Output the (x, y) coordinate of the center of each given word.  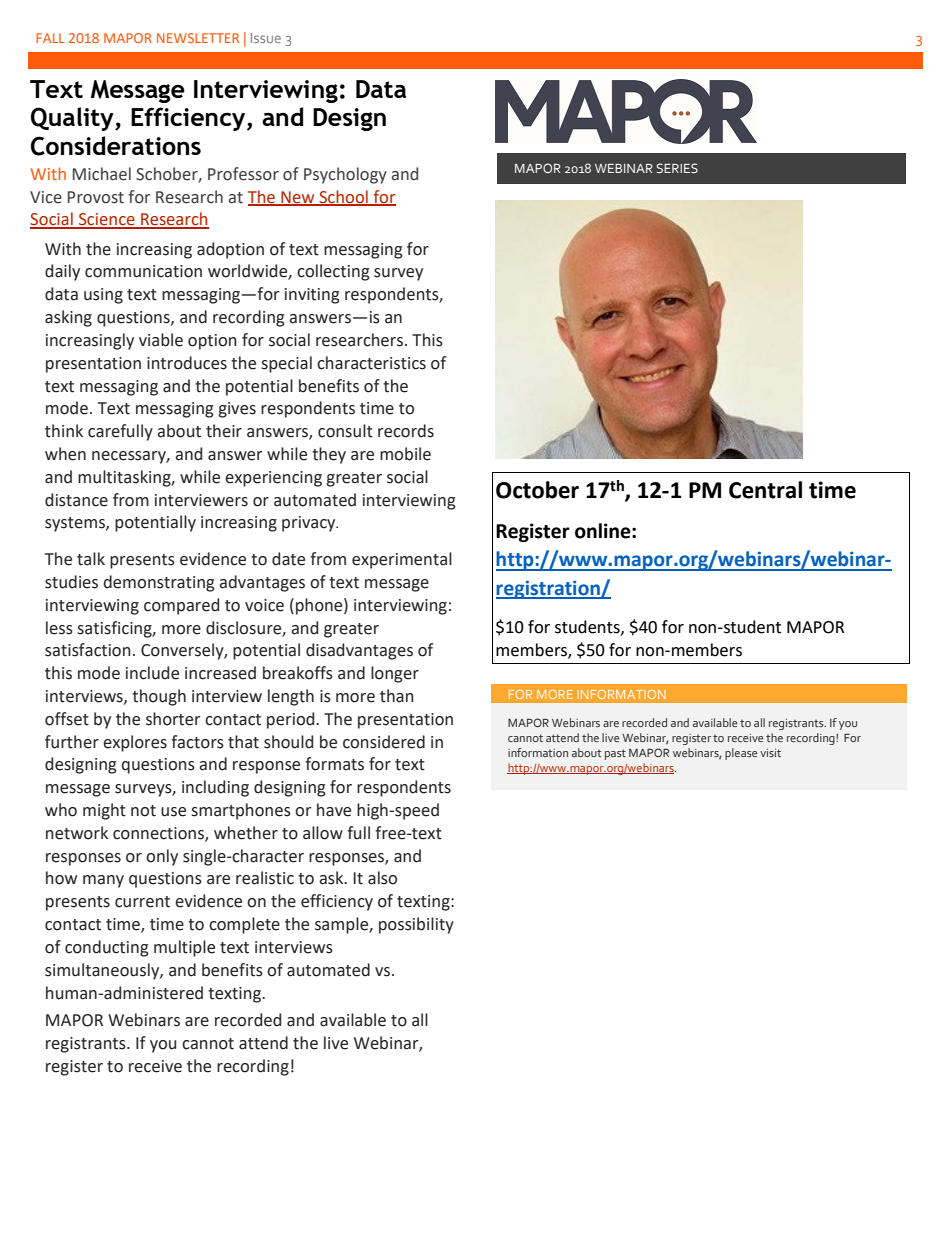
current (142, 902)
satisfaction (88, 650)
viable (161, 340)
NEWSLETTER (198, 38)
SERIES (677, 168)
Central (765, 490)
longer (395, 674)
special (286, 364)
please (741, 754)
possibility (416, 925)
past (615, 754)
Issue (266, 38)
